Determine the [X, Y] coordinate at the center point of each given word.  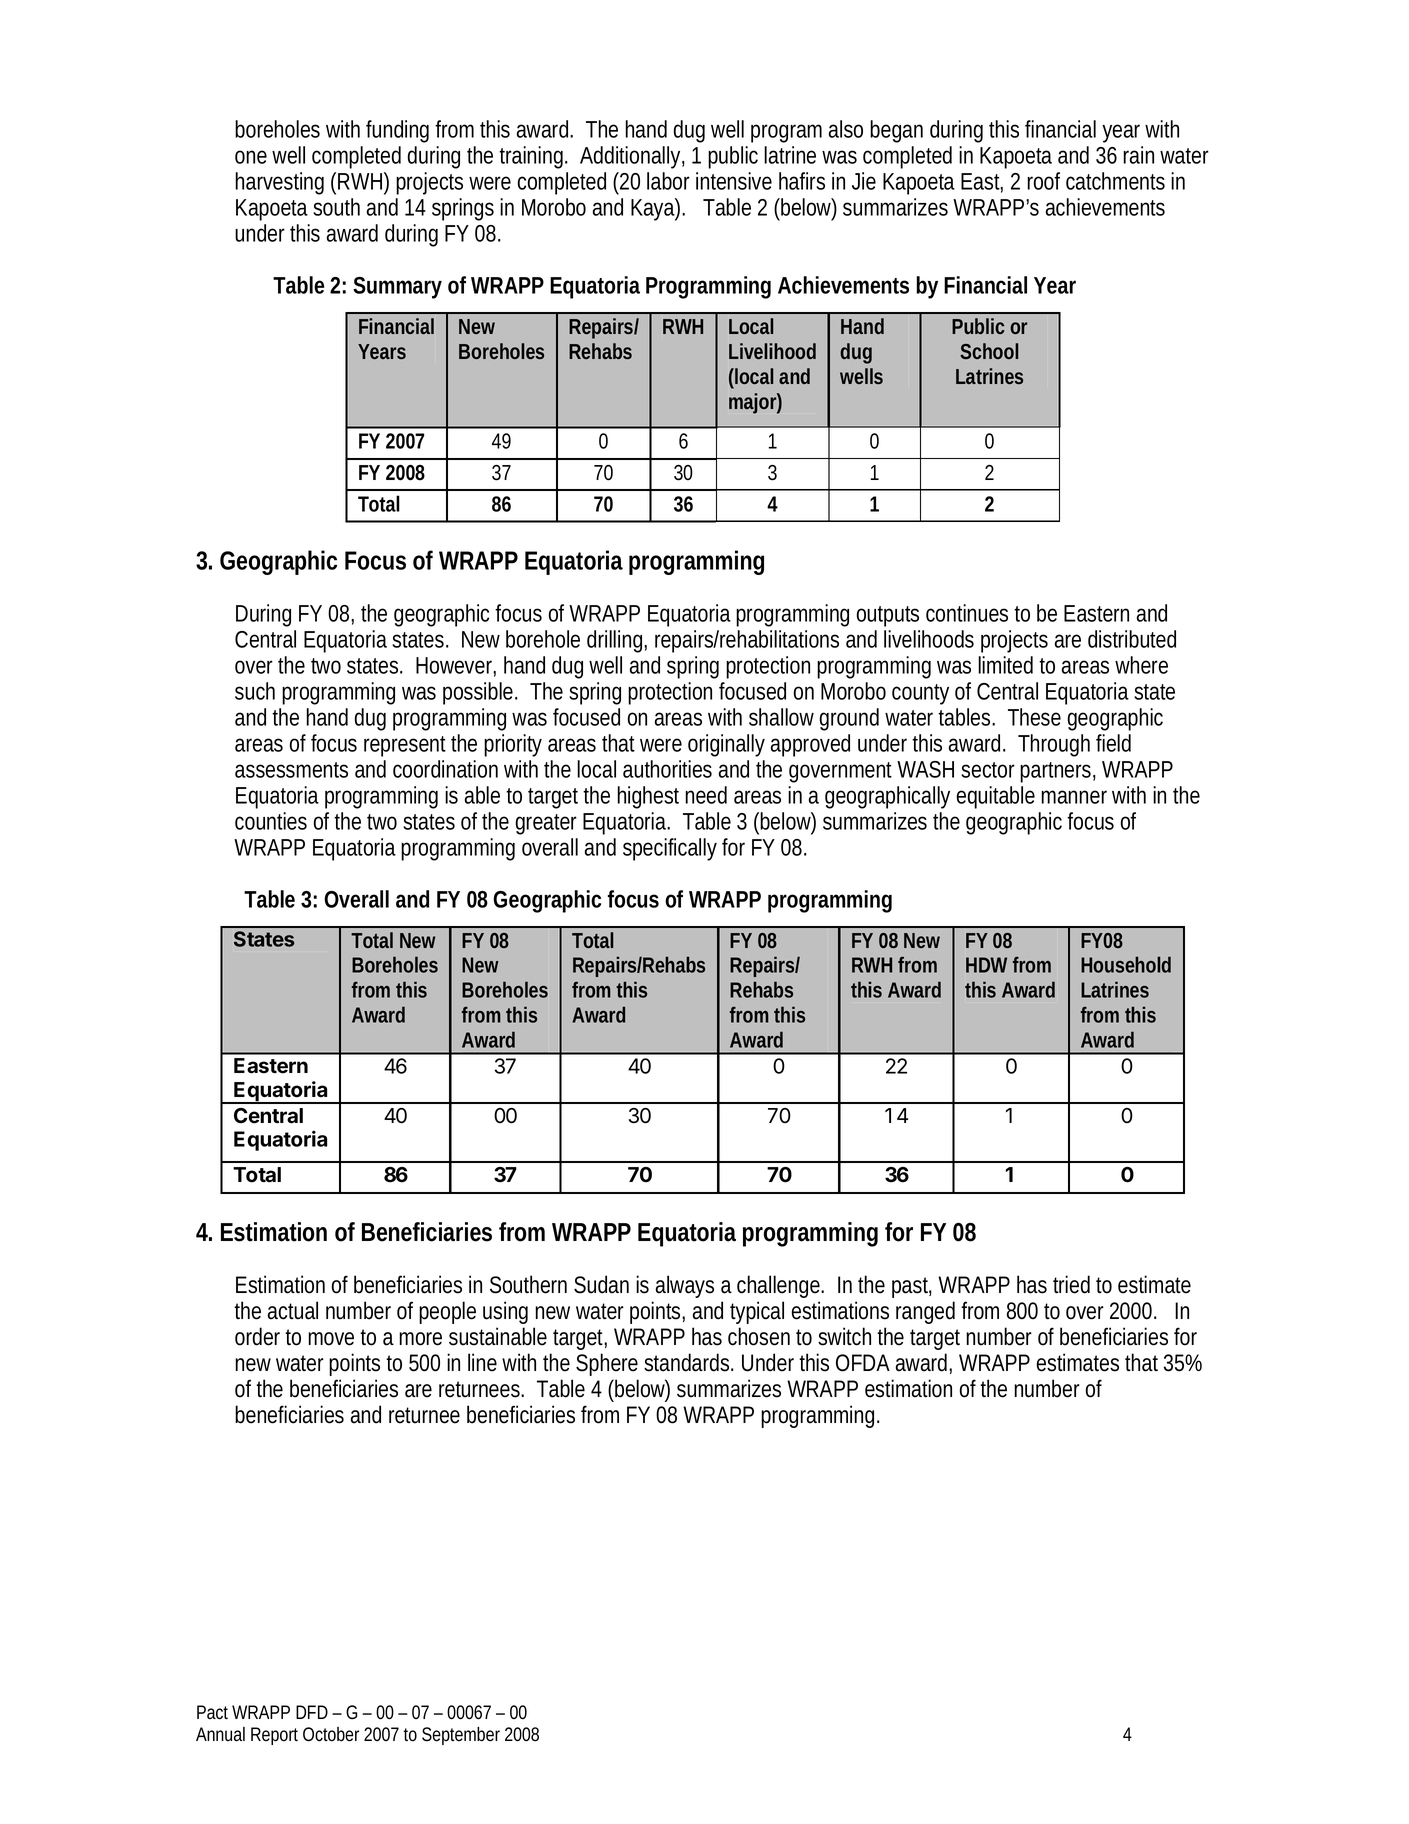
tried [1071, 1284]
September [461, 1736]
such [255, 691]
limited [1005, 665]
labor [668, 181]
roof [1043, 181]
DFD [312, 1712]
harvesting [279, 183]
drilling [616, 641]
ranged [925, 1312]
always [685, 1286]
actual [293, 1310]
